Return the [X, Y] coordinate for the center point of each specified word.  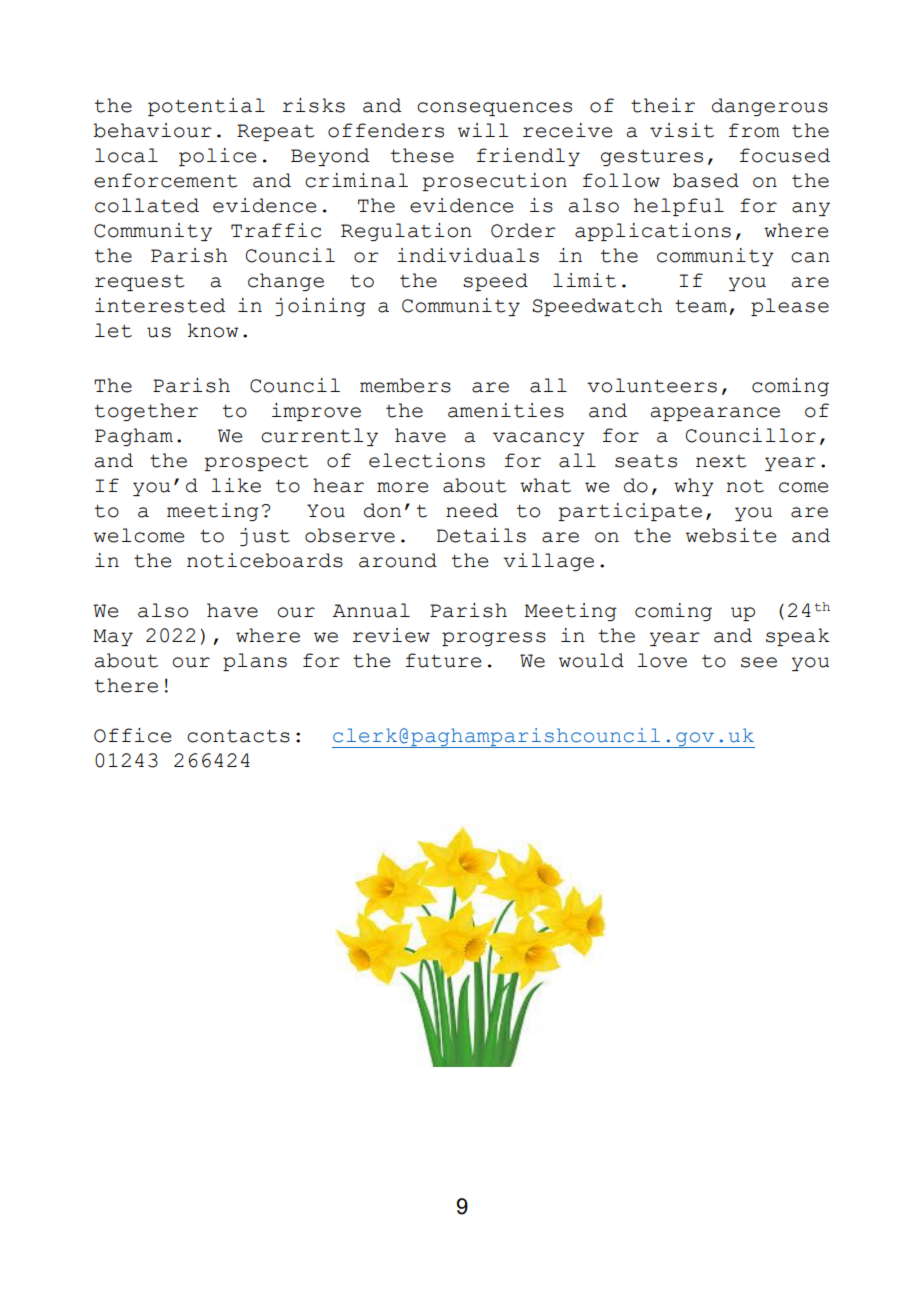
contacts [238, 736]
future [443, 660]
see [759, 662]
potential [206, 107]
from [754, 130]
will [483, 130]
